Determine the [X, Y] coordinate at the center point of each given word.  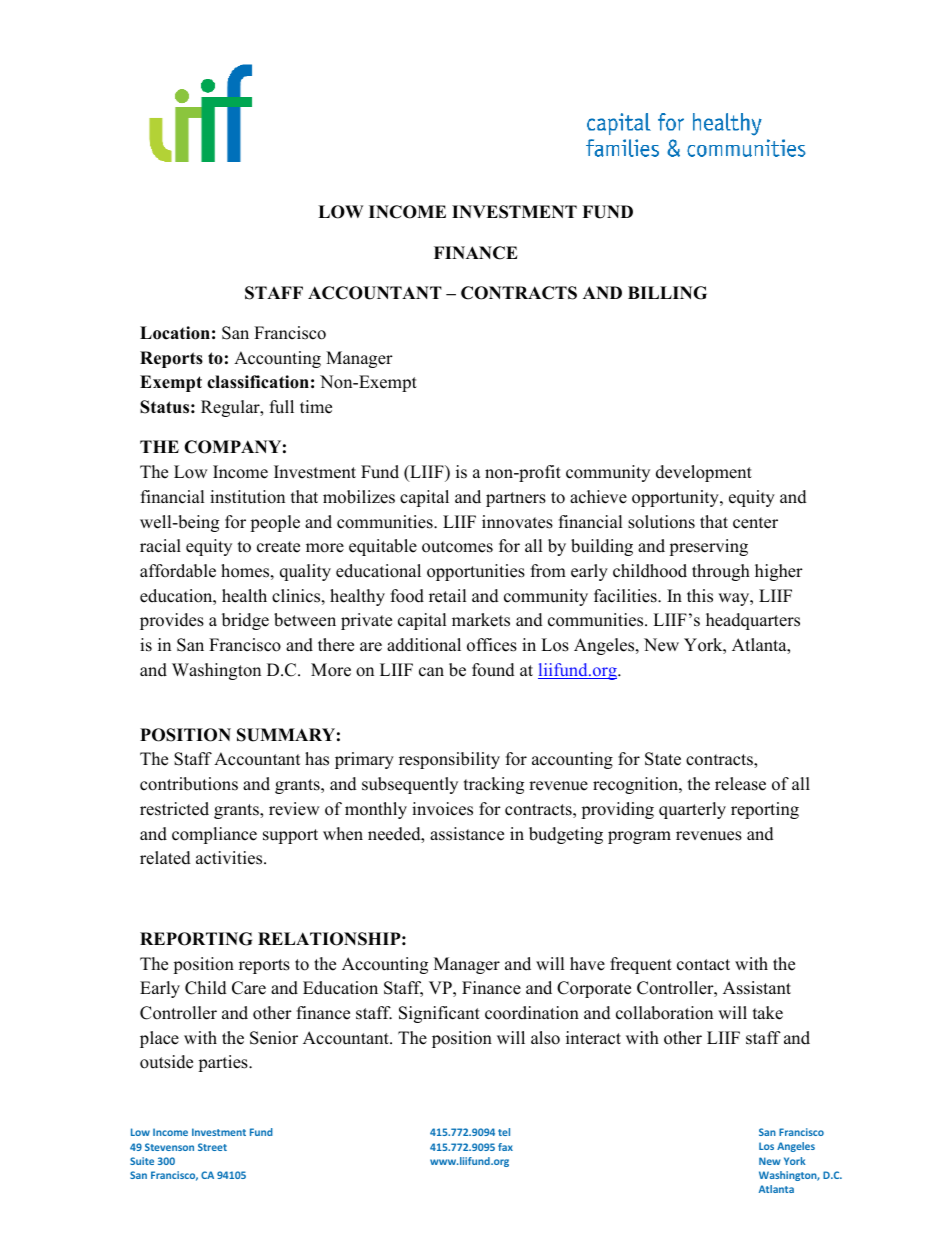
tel [504, 1132]
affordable [178, 571]
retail [447, 596]
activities [230, 858]
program [639, 837]
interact [593, 1038]
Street [212, 1147]
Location [175, 333]
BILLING [667, 293]
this [700, 596]
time [316, 407]
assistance [467, 834]
